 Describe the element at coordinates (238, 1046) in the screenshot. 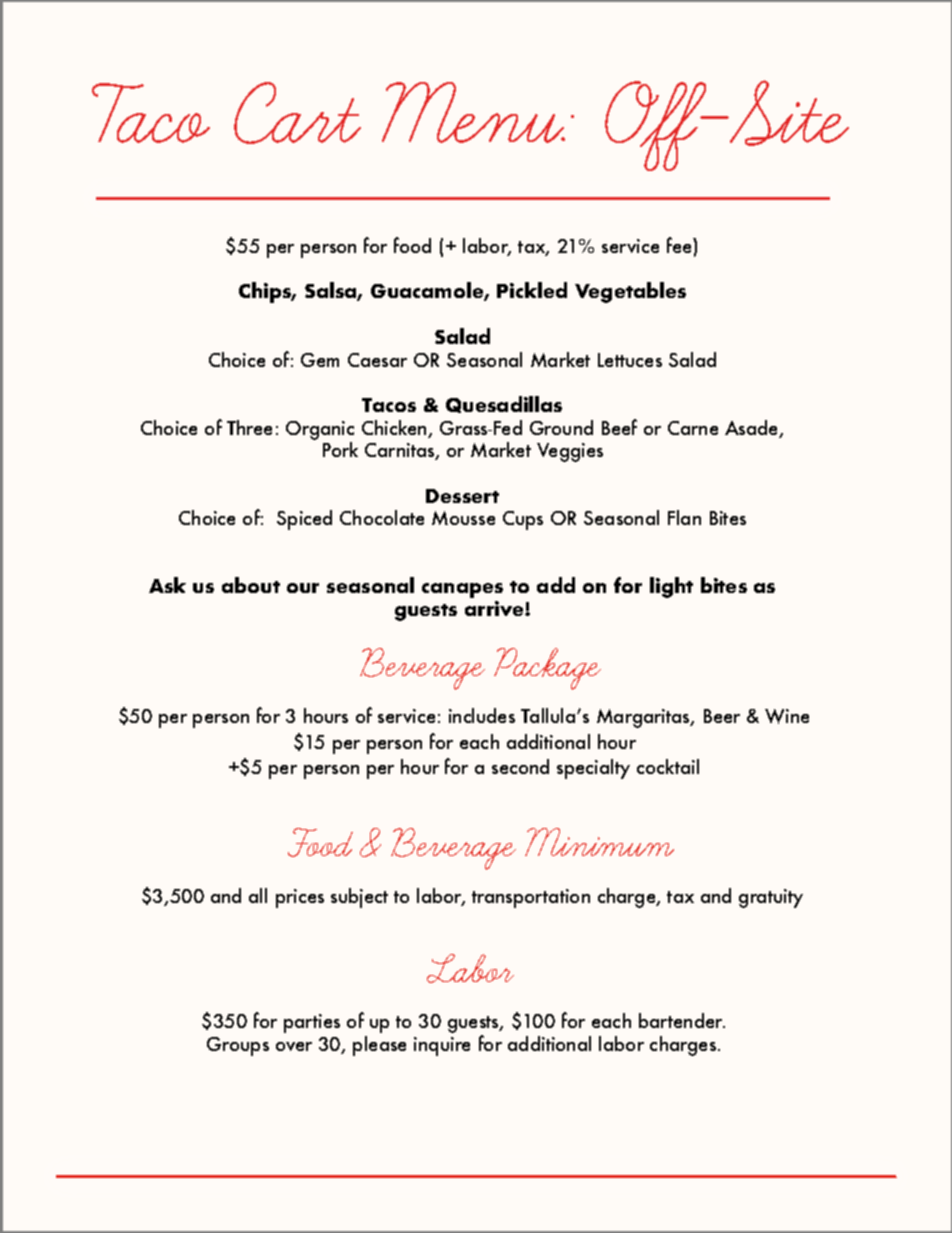

I see `Groups` at that location.
